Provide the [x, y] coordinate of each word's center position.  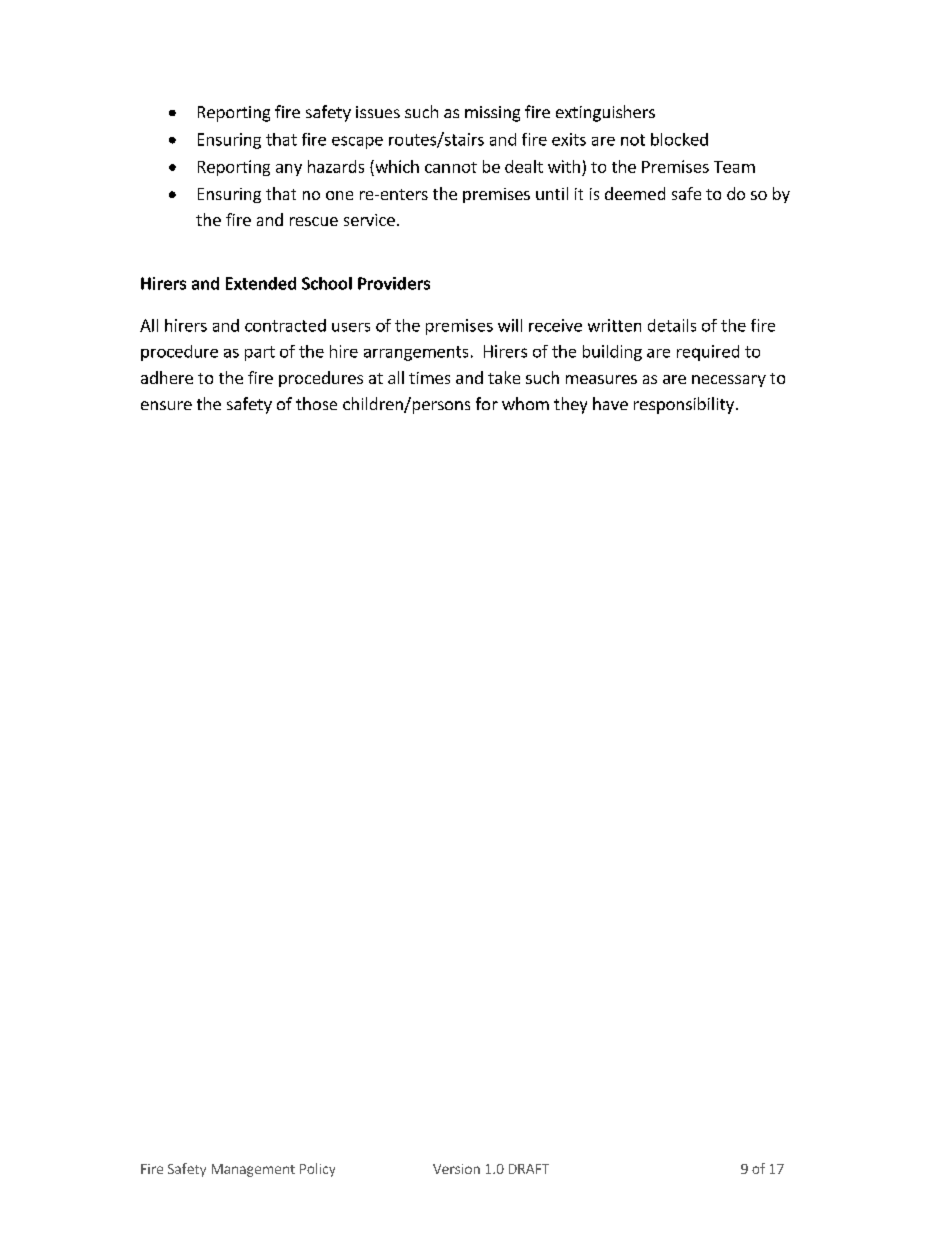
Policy [317, 1170]
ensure [166, 405]
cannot [451, 167]
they [570, 405]
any [289, 170]
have [610, 403]
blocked [679, 139]
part [260, 353]
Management [253, 1170]
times [429, 378]
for [487, 403]
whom [525, 403]
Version [456, 1169]
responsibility [684, 405]
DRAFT [529, 1169]
